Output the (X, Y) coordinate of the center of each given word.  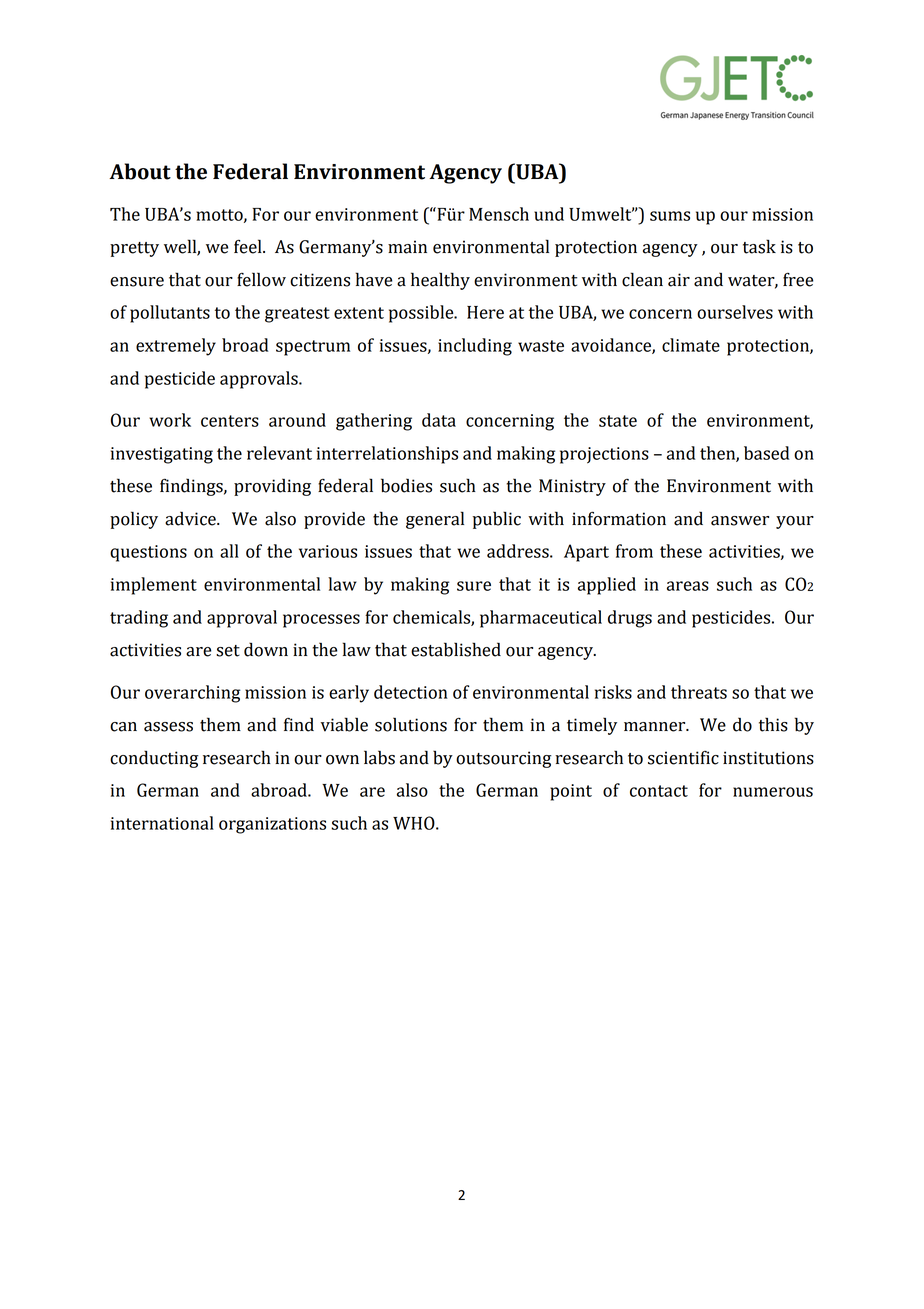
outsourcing (504, 759)
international (162, 823)
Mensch (499, 214)
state (618, 421)
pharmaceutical (541, 619)
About (140, 171)
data (439, 420)
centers (230, 421)
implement (154, 586)
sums (670, 216)
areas (688, 586)
